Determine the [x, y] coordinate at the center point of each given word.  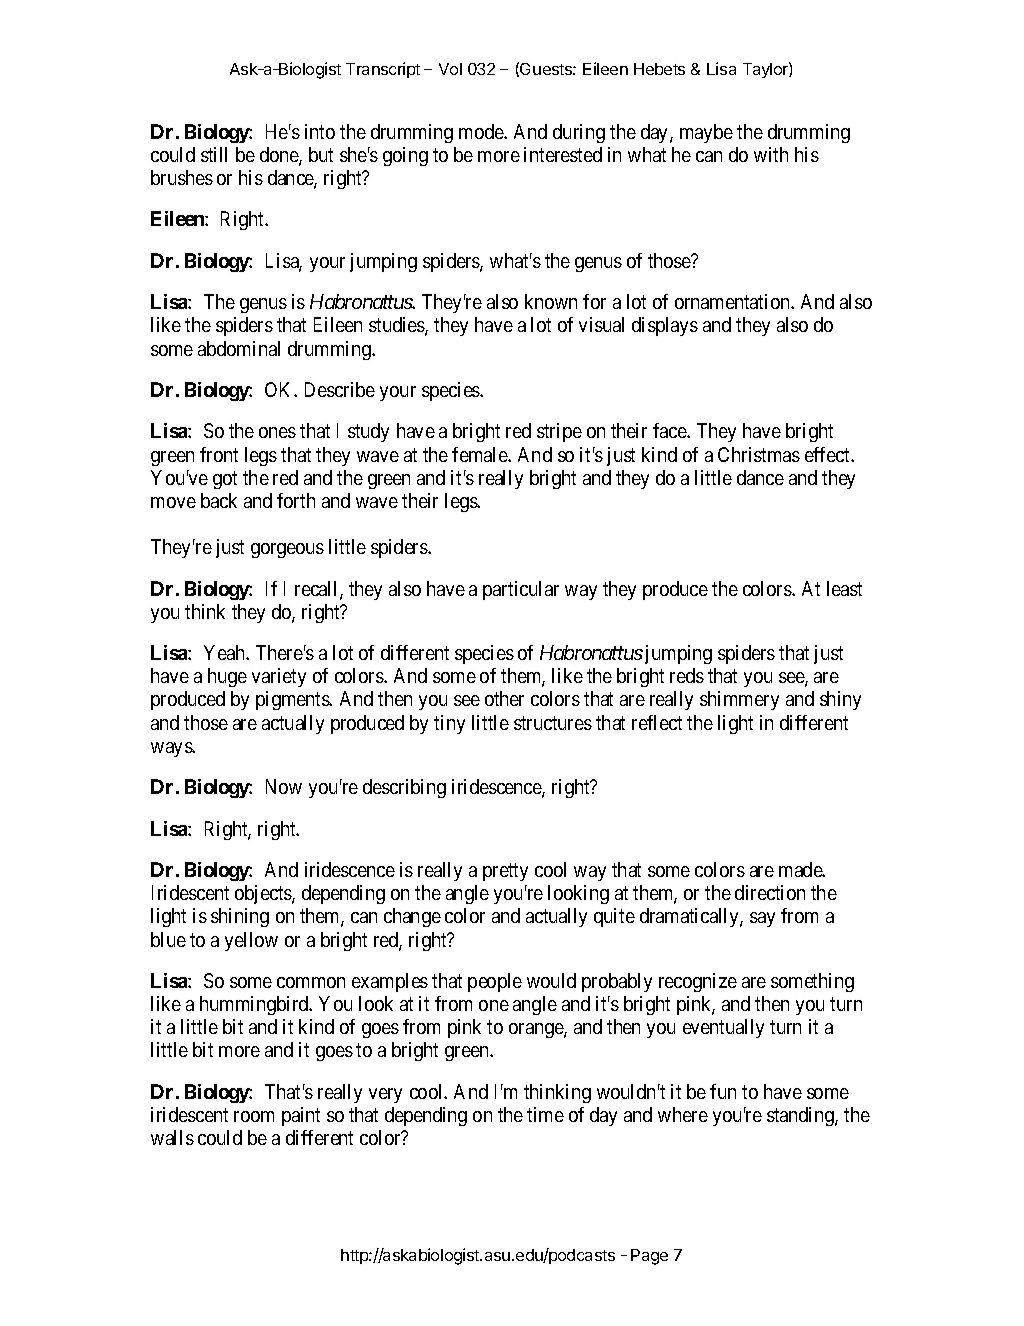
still [214, 154]
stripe [559, 432]
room [254, 1116]
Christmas [759, 454]
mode [482, 131]
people [495, 982]
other [504, 698]
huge [227, 677]
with [771, 154]
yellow [251, 941]
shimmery [739, 700]
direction [770, 892]
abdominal [239, 348]
